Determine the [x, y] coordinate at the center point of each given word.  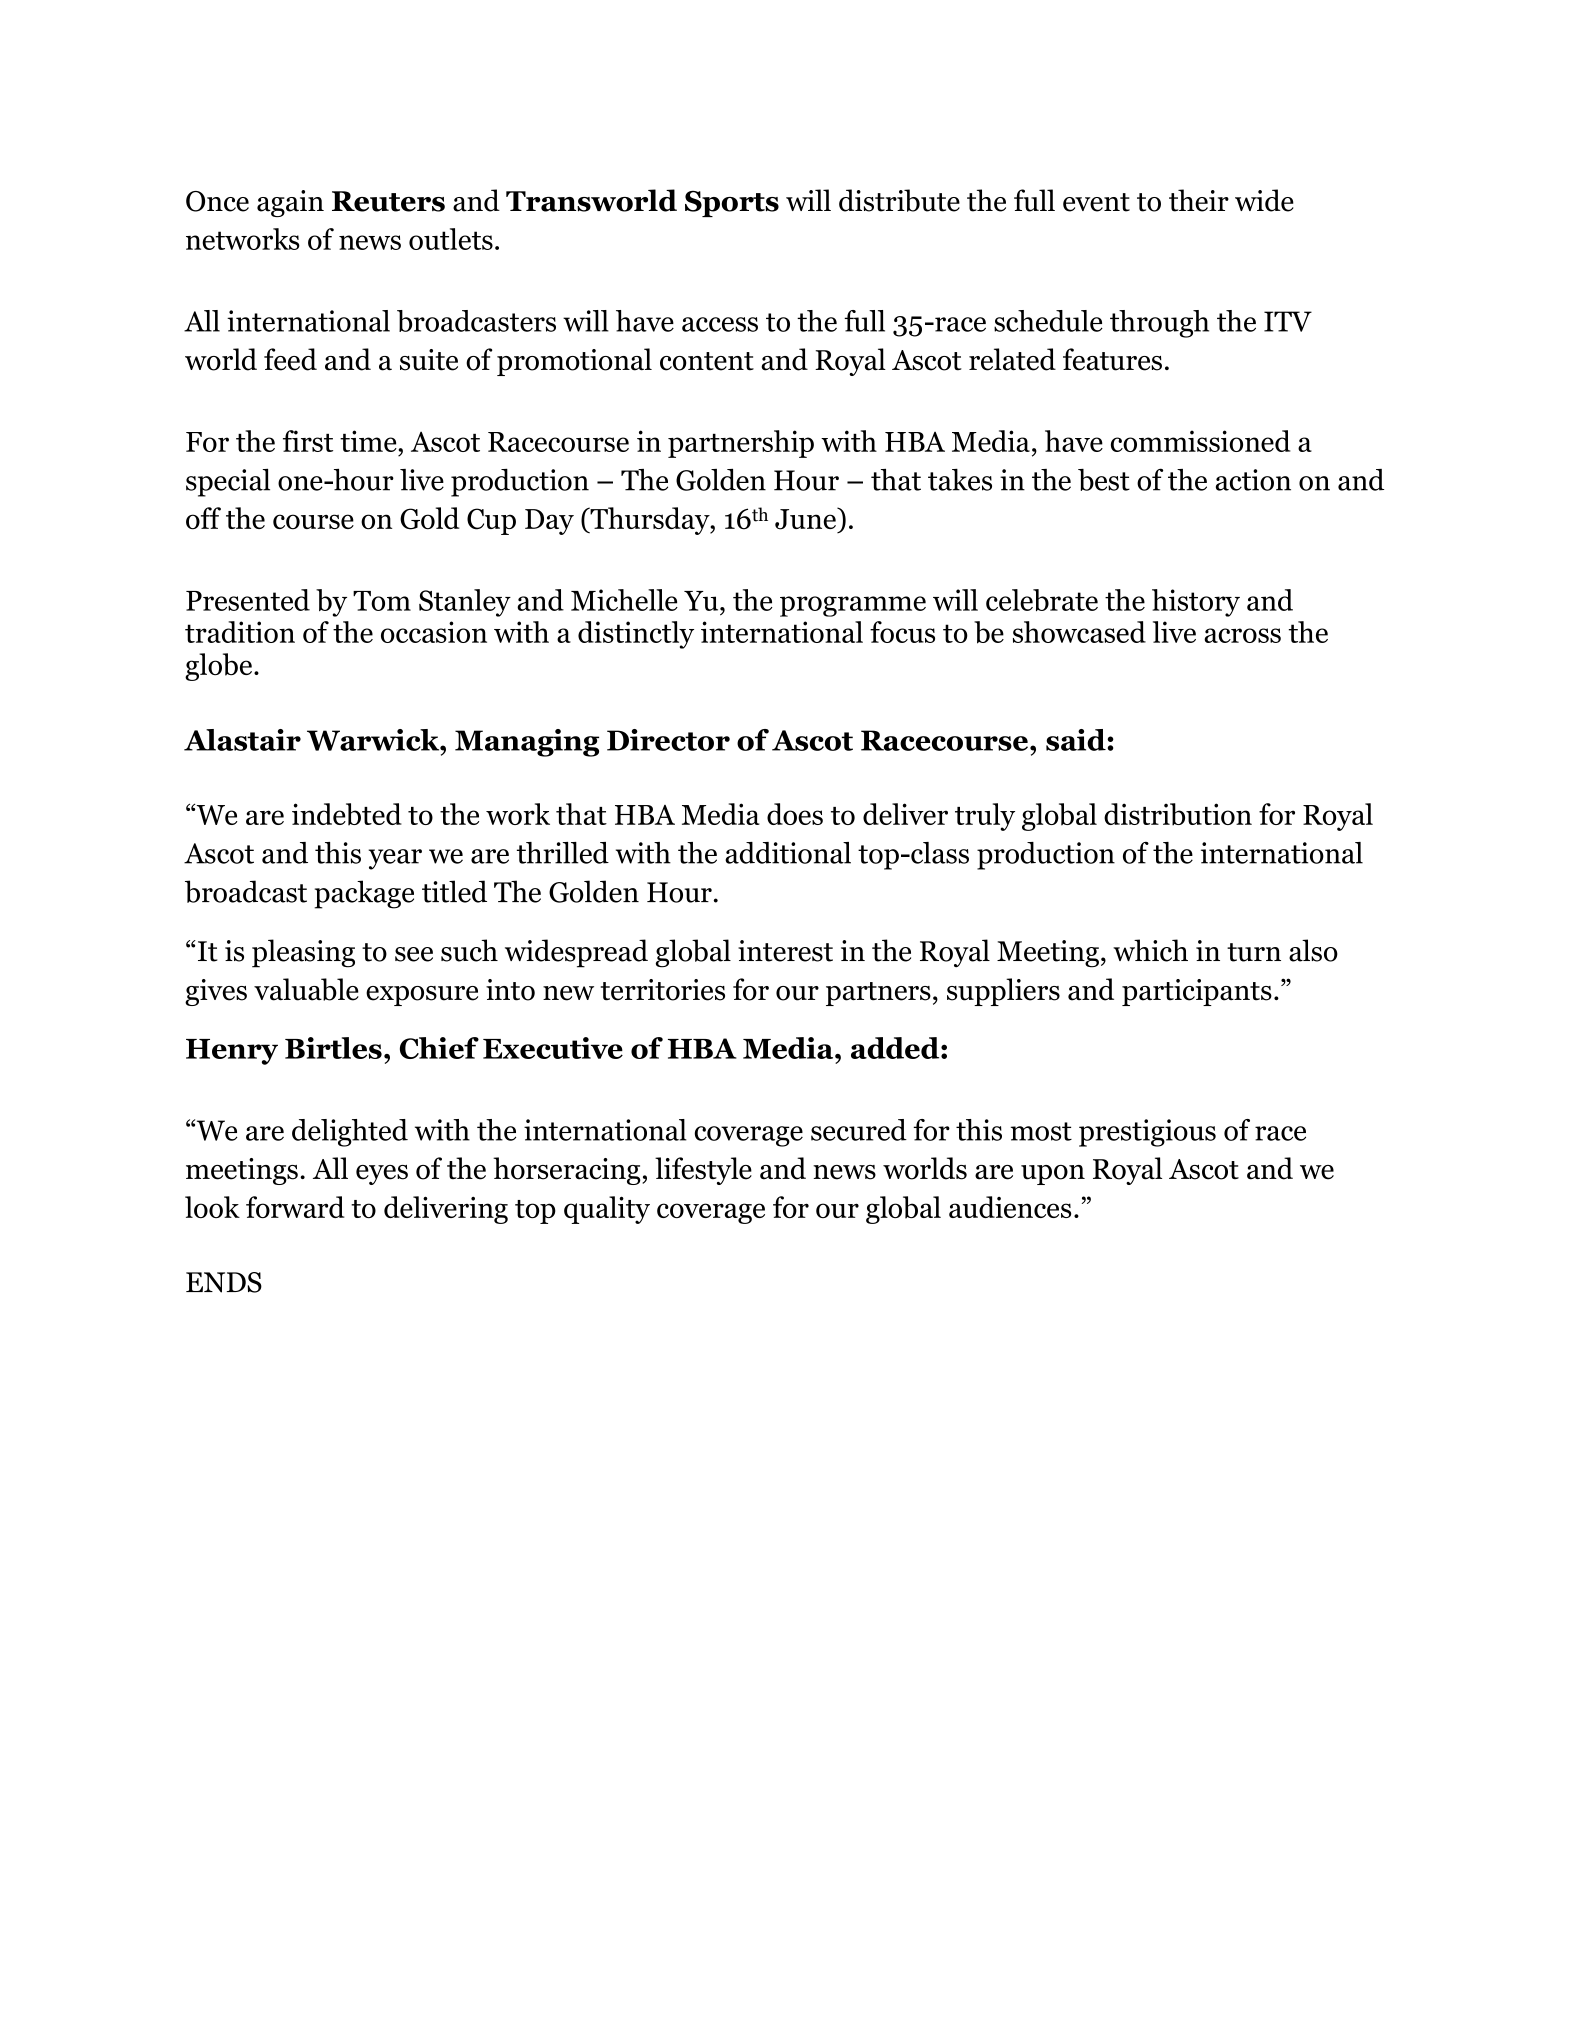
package [364, 894]
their [1199, 200]
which [1150, 950]
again [290, 203]
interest [785, 951]
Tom [382, 601]
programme [853, 606]
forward [295, 1207]
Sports [732, 204]
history [1196, 603]
